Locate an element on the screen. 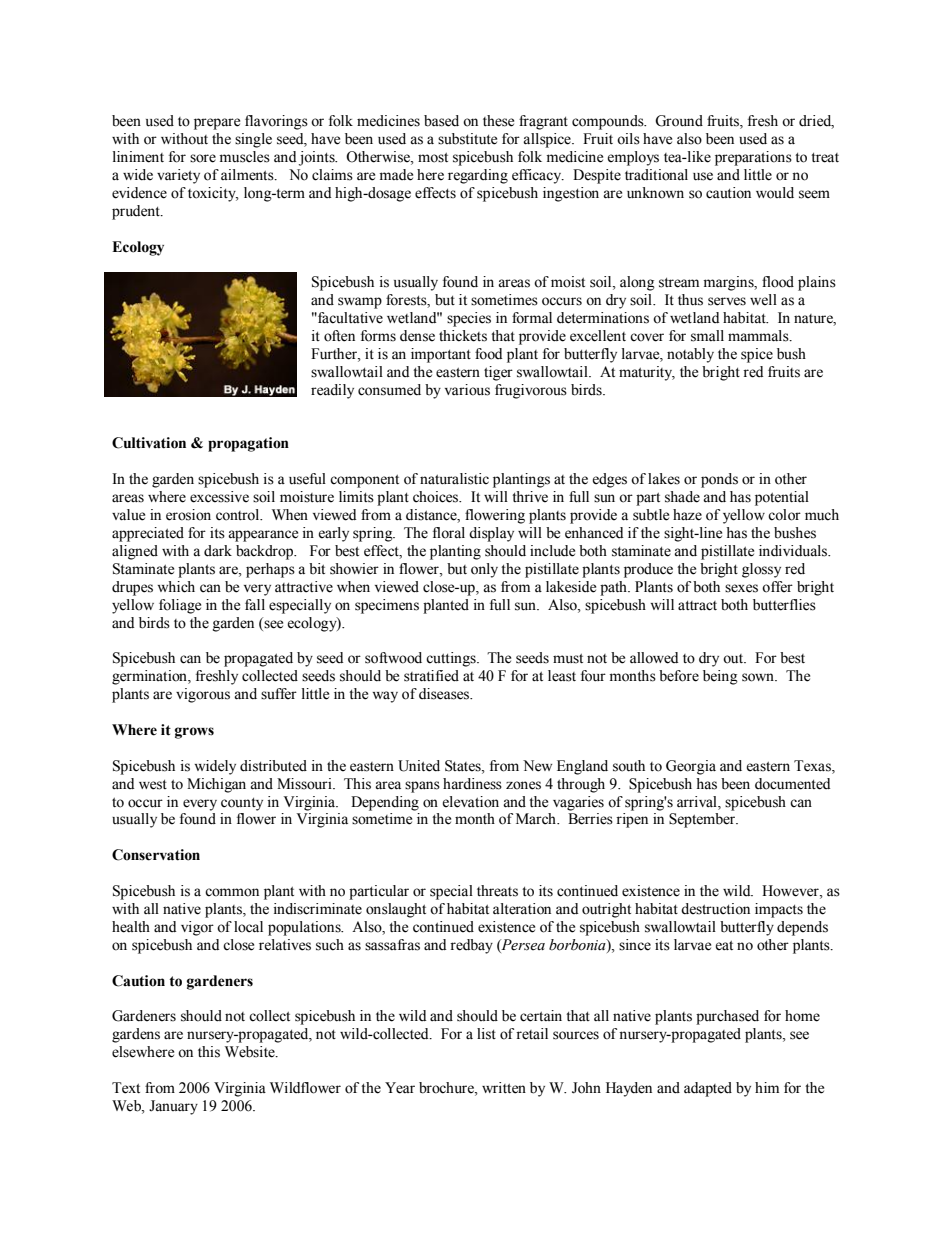 The image size is (952, 1233). substitute is located at coordinates (467, 139).
